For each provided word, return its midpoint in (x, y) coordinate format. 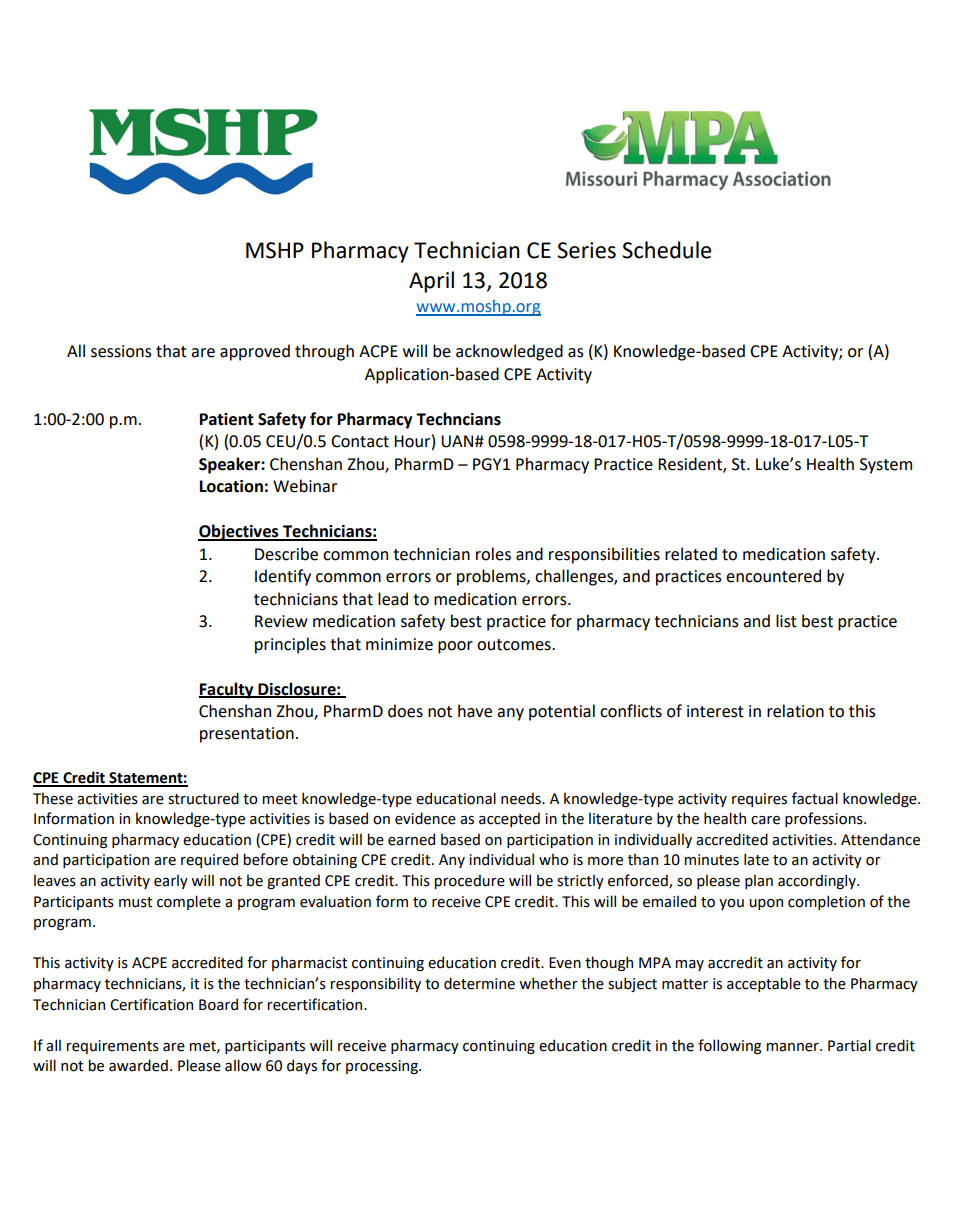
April (431, 282)
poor (455, 647)
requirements (113, 1047)
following (729, 1046)
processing (383, 1067)
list (786, 621)
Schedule (666, 250)
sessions (121, 351)
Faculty (227, 690)
